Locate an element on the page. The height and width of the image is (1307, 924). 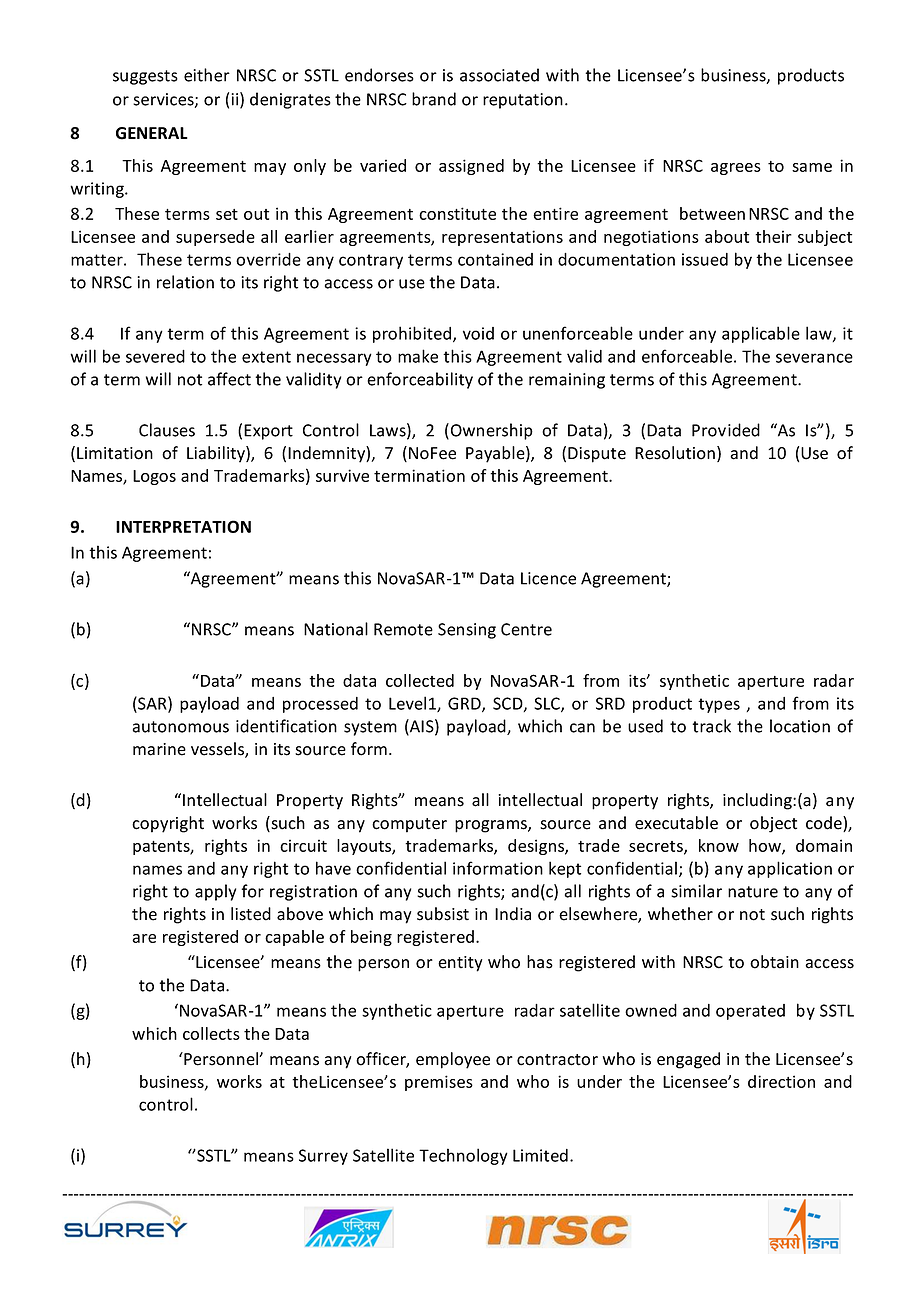
brand is located at coordinates (434, 99).
